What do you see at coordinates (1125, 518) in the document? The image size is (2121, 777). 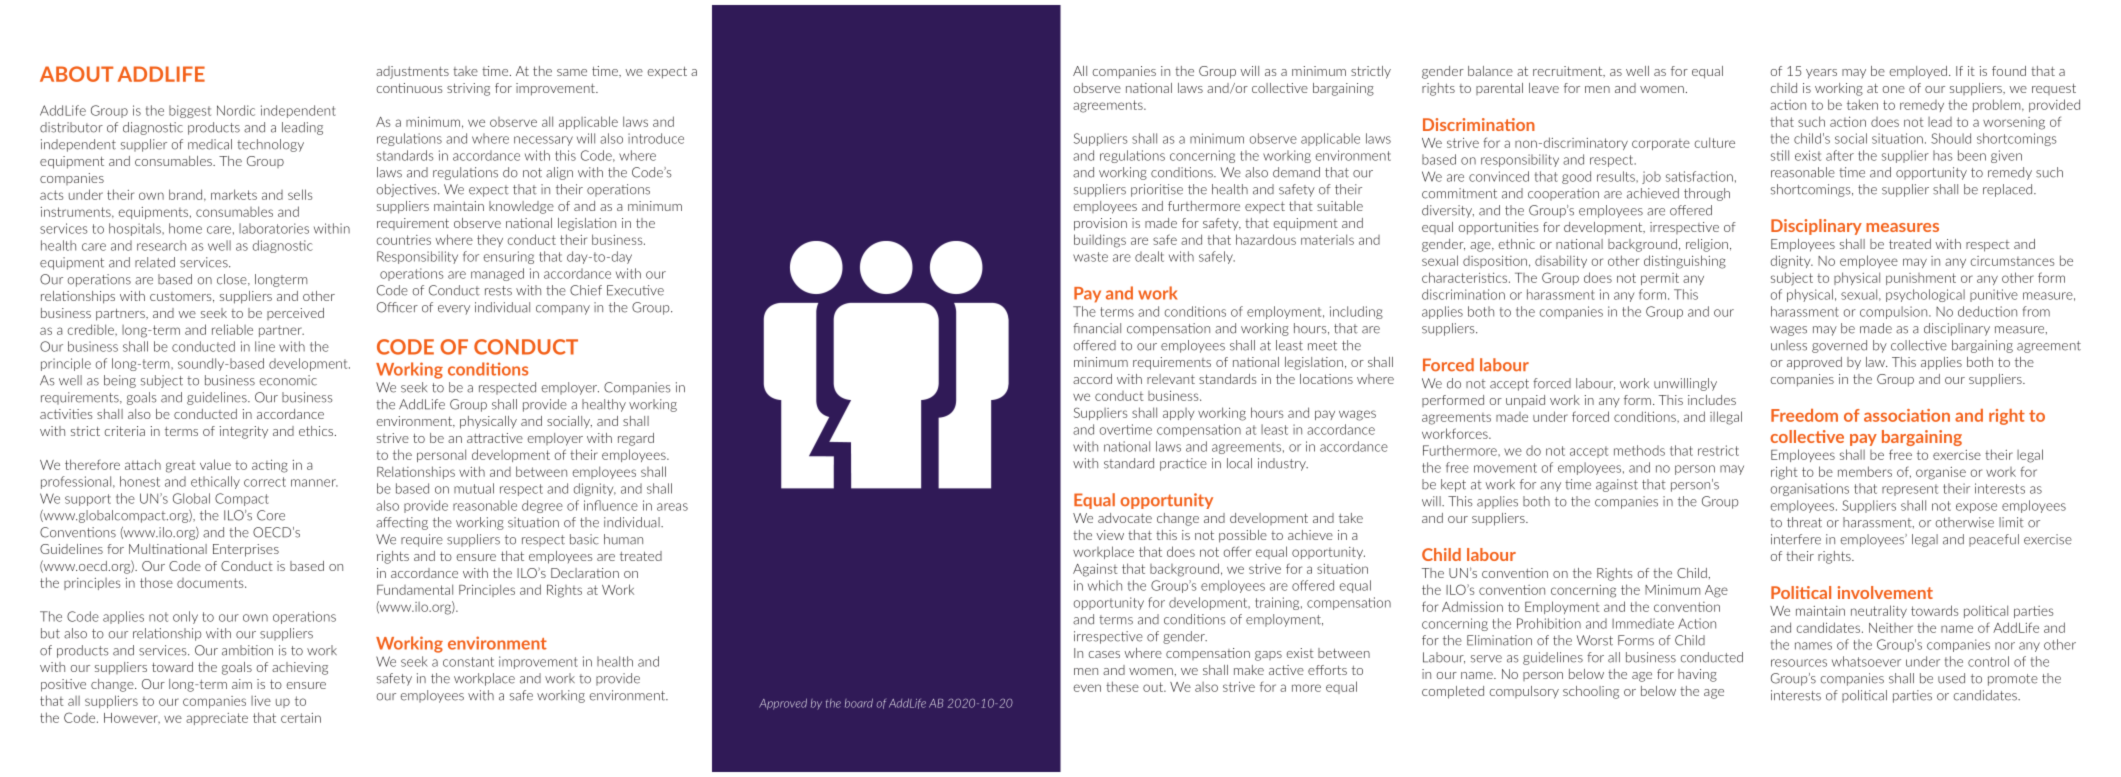 I see `advocate` at bounding box center [1125, 518].
